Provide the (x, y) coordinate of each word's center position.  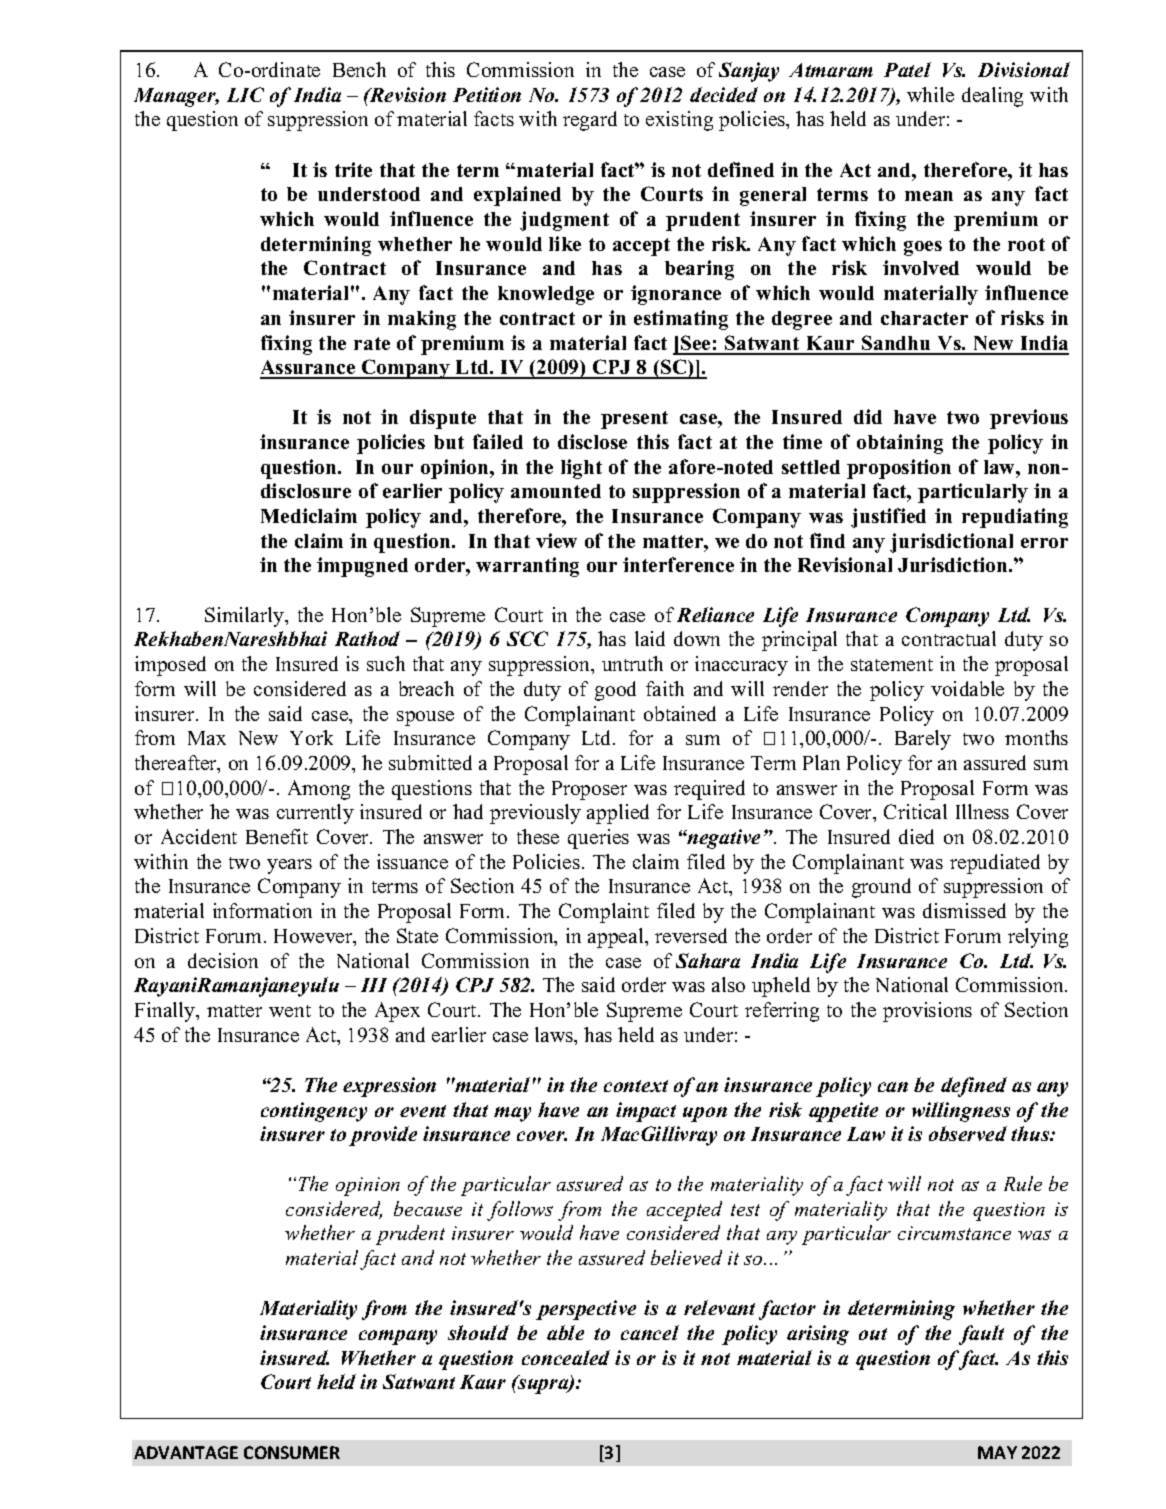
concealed (566, 1357)
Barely (923, 740)
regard (590, 121)
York (311, 737)
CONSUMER (292, 1452)
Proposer (589, 790)
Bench (359, 69)
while (930, 94)
